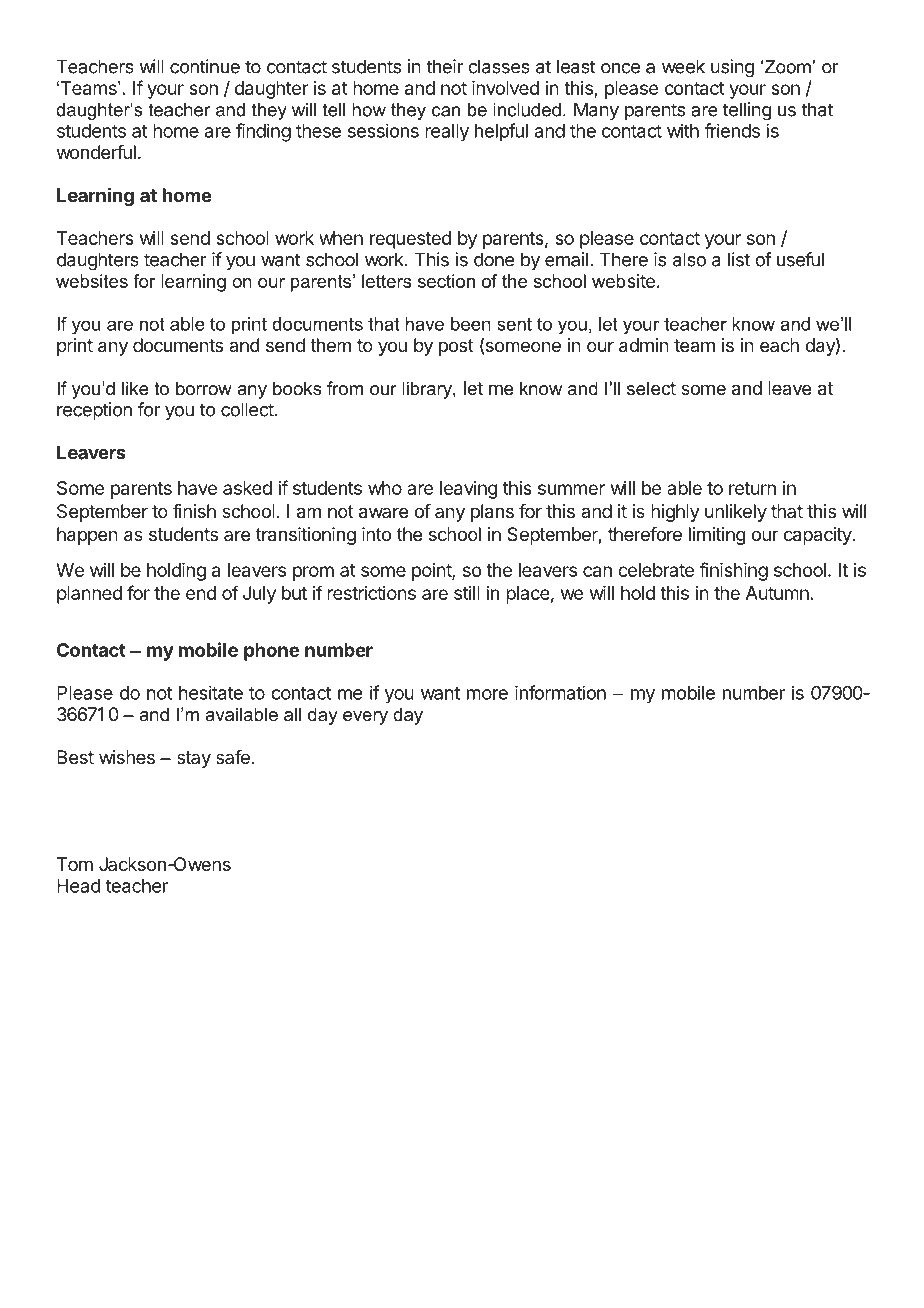  What do you see at coordinates (444, 66) in the screenshot?
I see `their` at bounding box center [444, 66].
